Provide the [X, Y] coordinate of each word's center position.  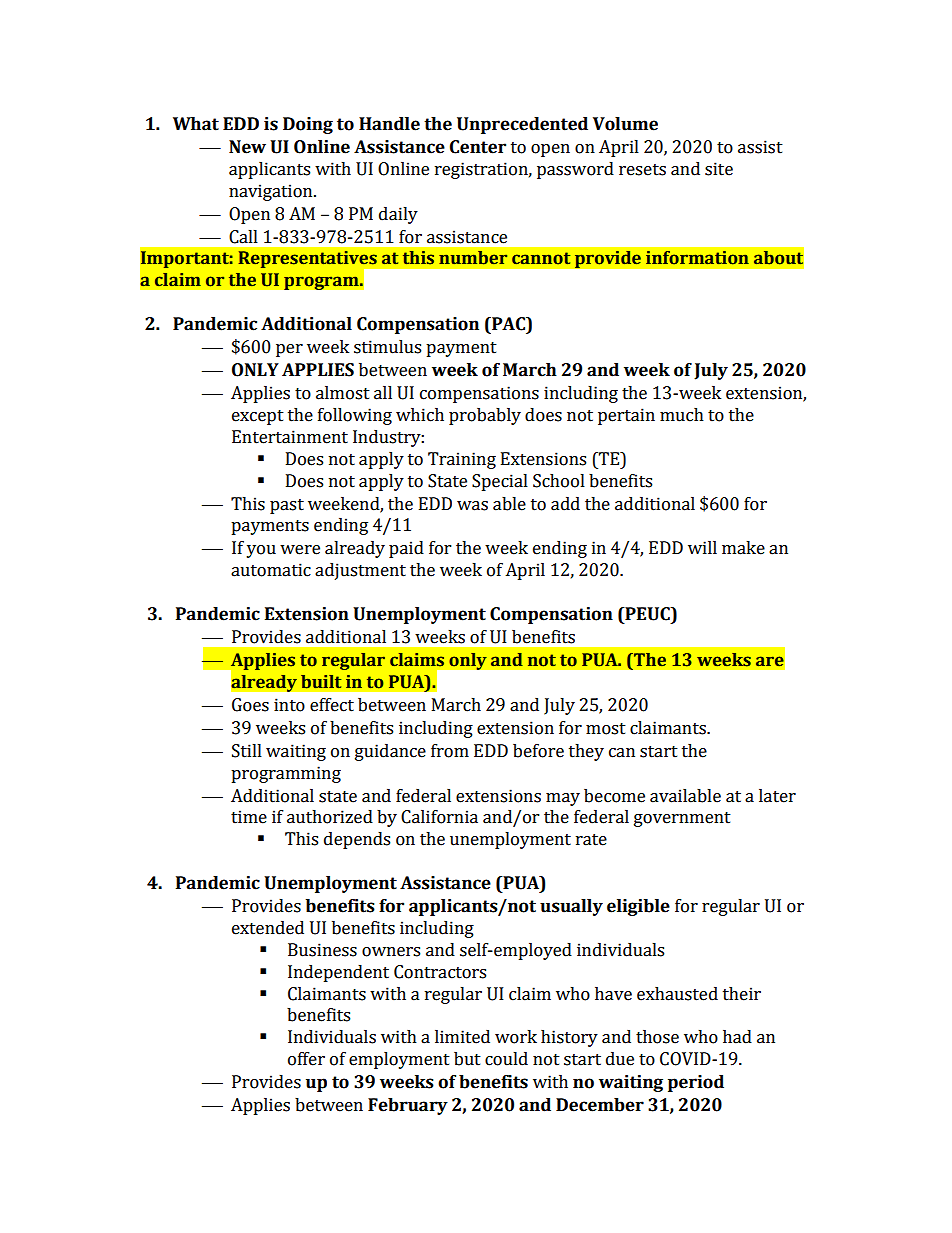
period [696, 1083]
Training [462, 460]
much [682, 415]
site [719, 169]
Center [478, 147]
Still [247, 751]
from [450, 751]
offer [306, 1059]
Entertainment [290, 437]
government [682, 819]
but [467, 1059]
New [247, 147]
